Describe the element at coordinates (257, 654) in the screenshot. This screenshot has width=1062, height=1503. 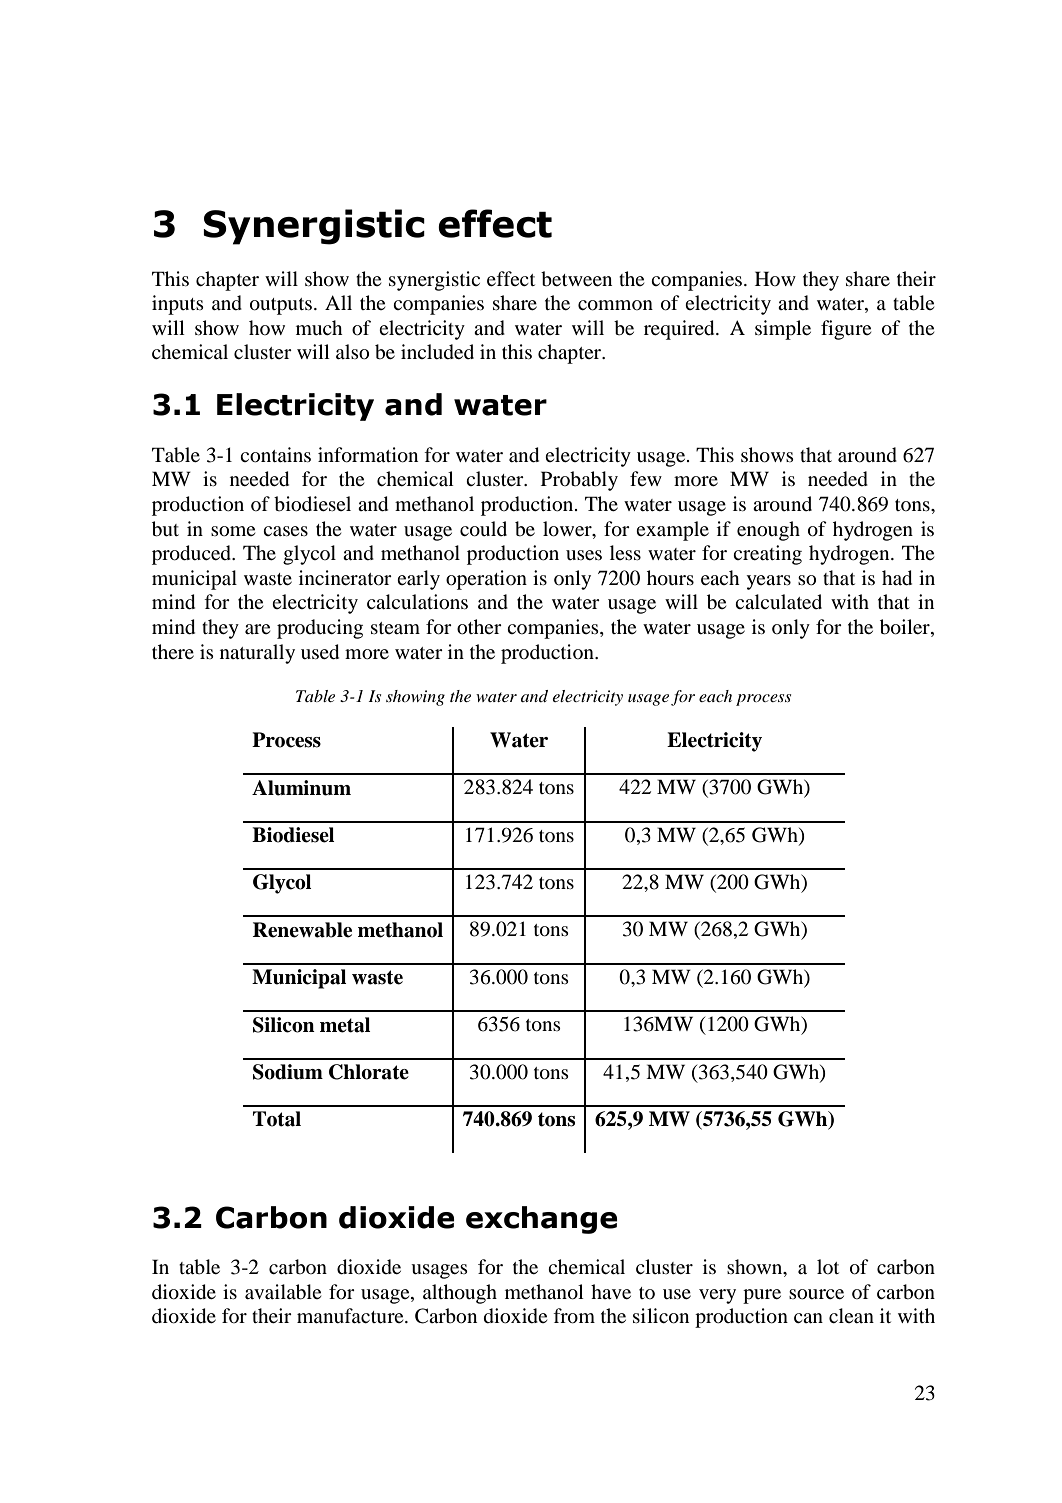
I see `naturally` at that location.
